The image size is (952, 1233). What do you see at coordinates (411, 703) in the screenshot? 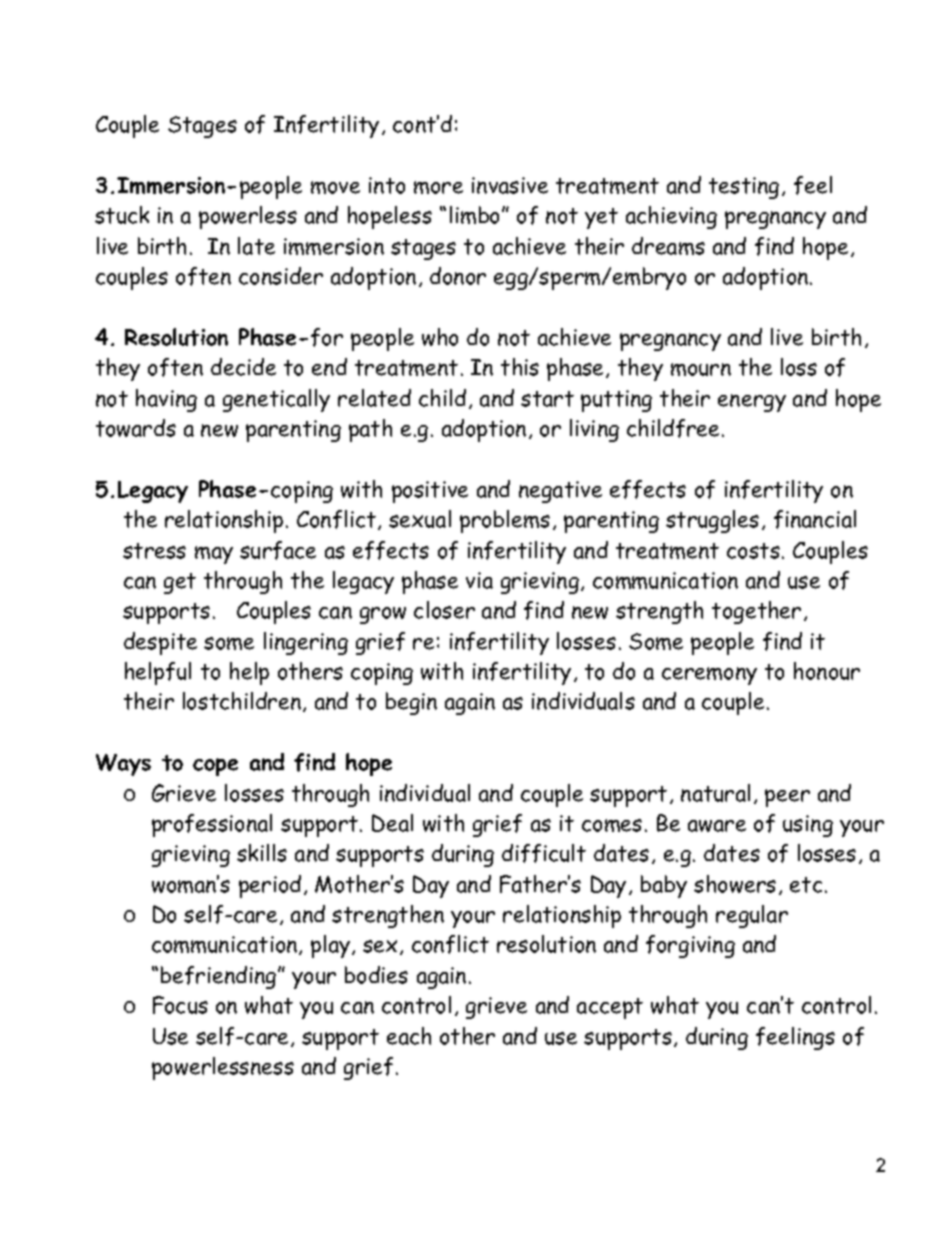
I see `begin` at bounding box center [411, 703].
